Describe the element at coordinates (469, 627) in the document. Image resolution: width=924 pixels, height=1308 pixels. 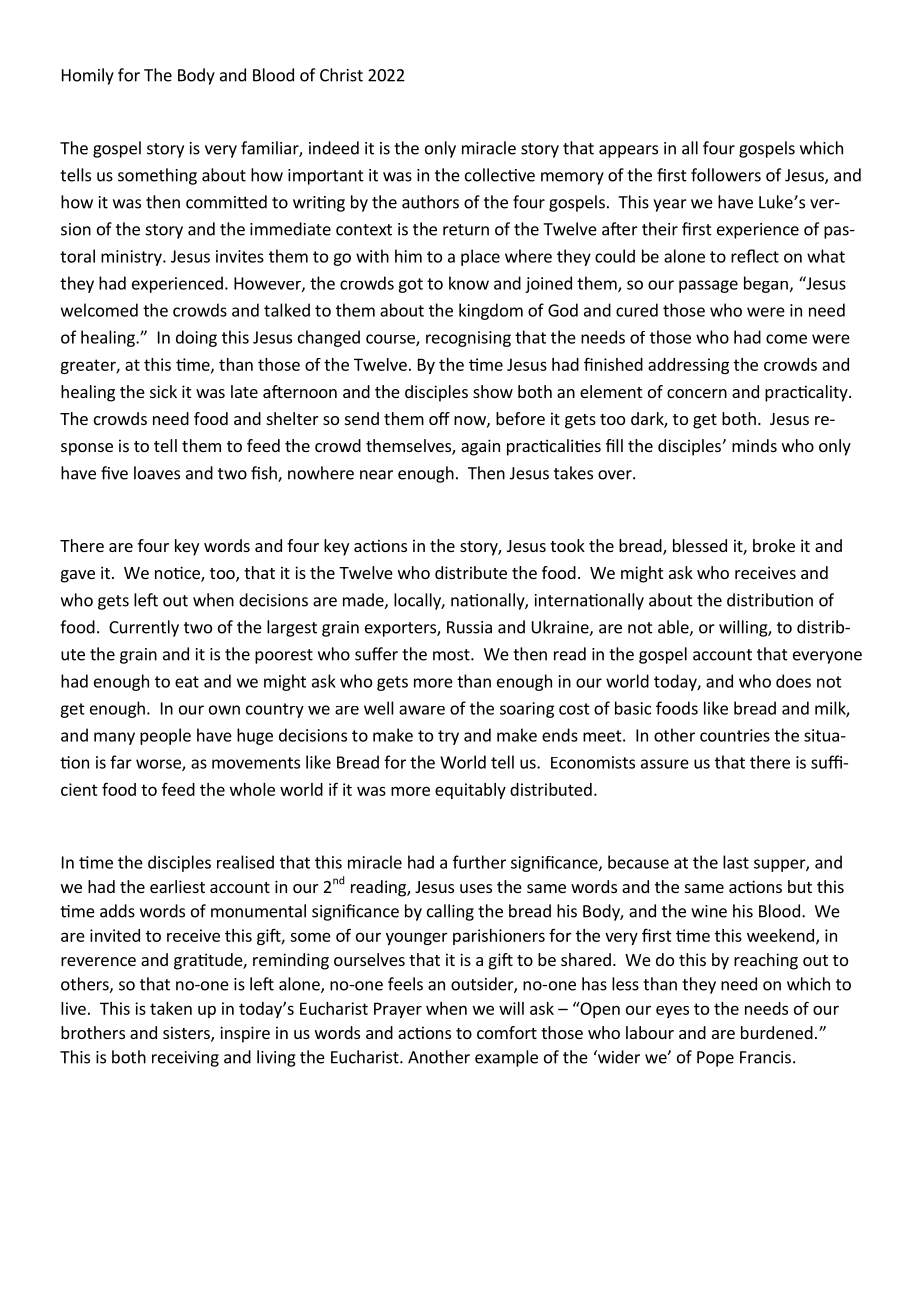
I see `Russia` at that location.
